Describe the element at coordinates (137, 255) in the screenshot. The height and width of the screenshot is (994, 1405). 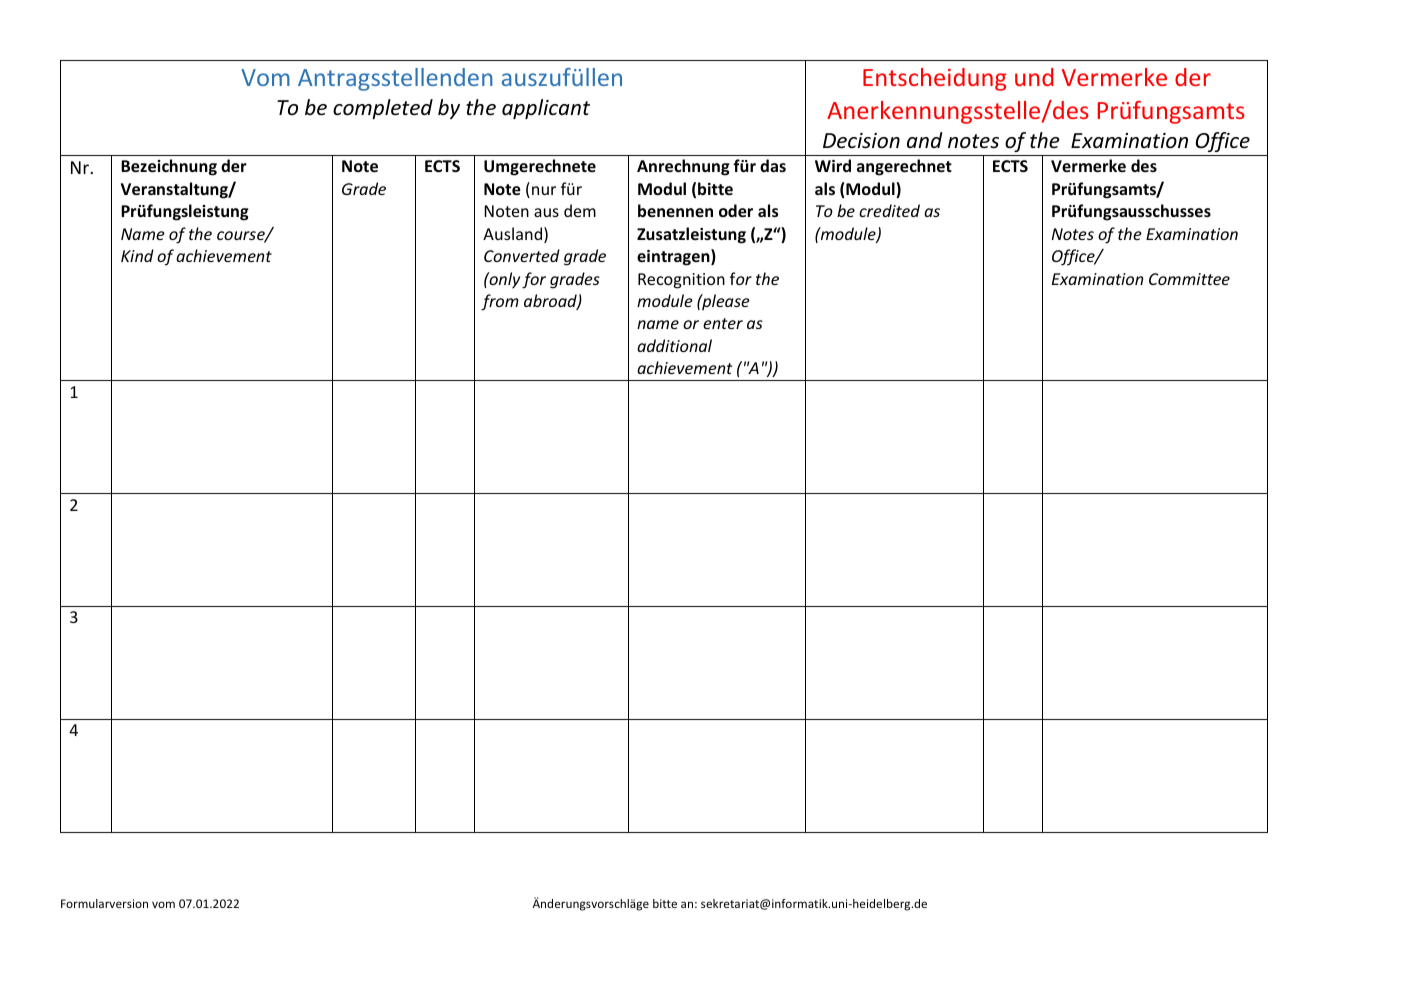
I see `Kind` at that location.
